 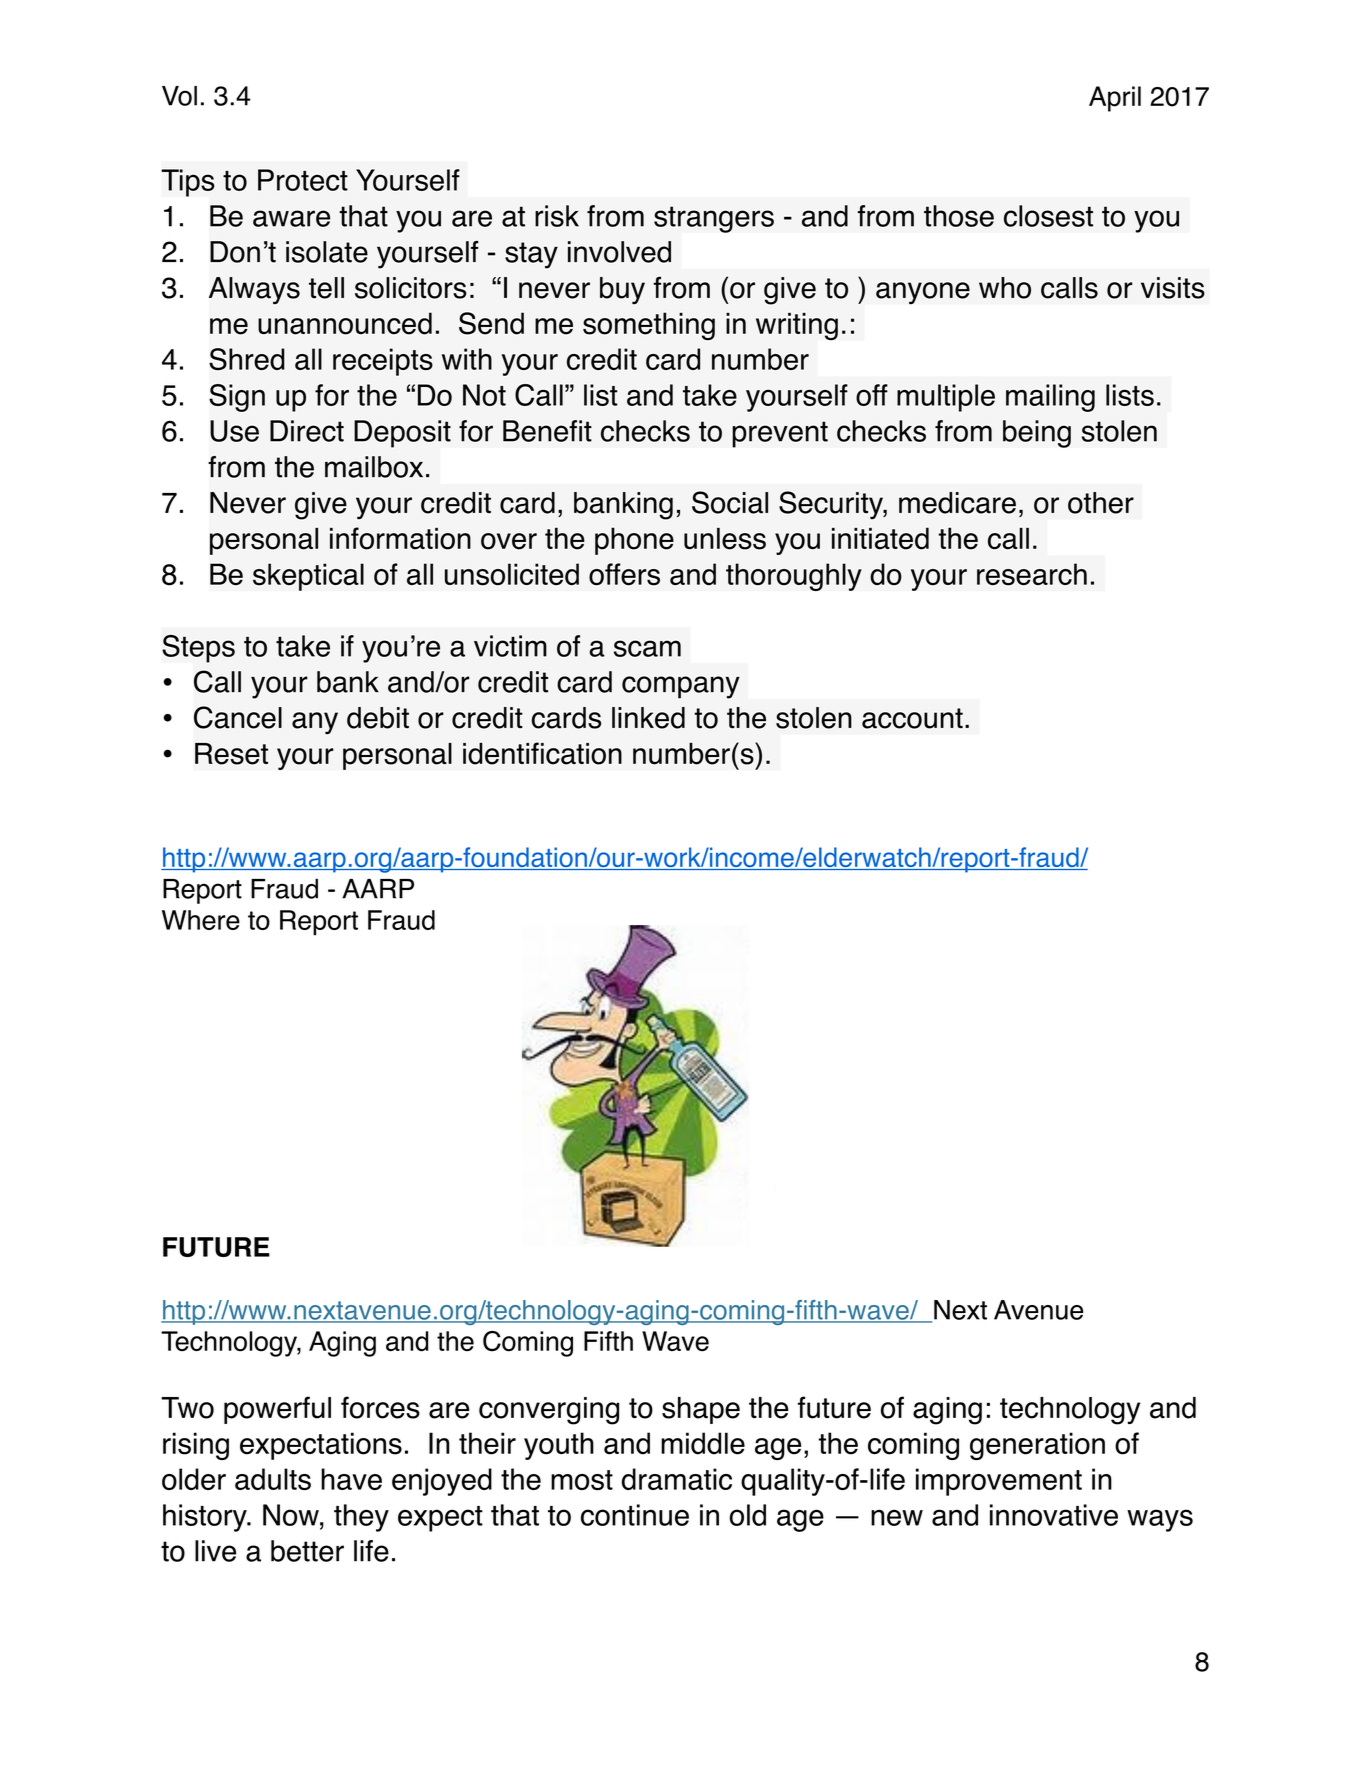 I want to click on linked, so click(x=648, y=718).
